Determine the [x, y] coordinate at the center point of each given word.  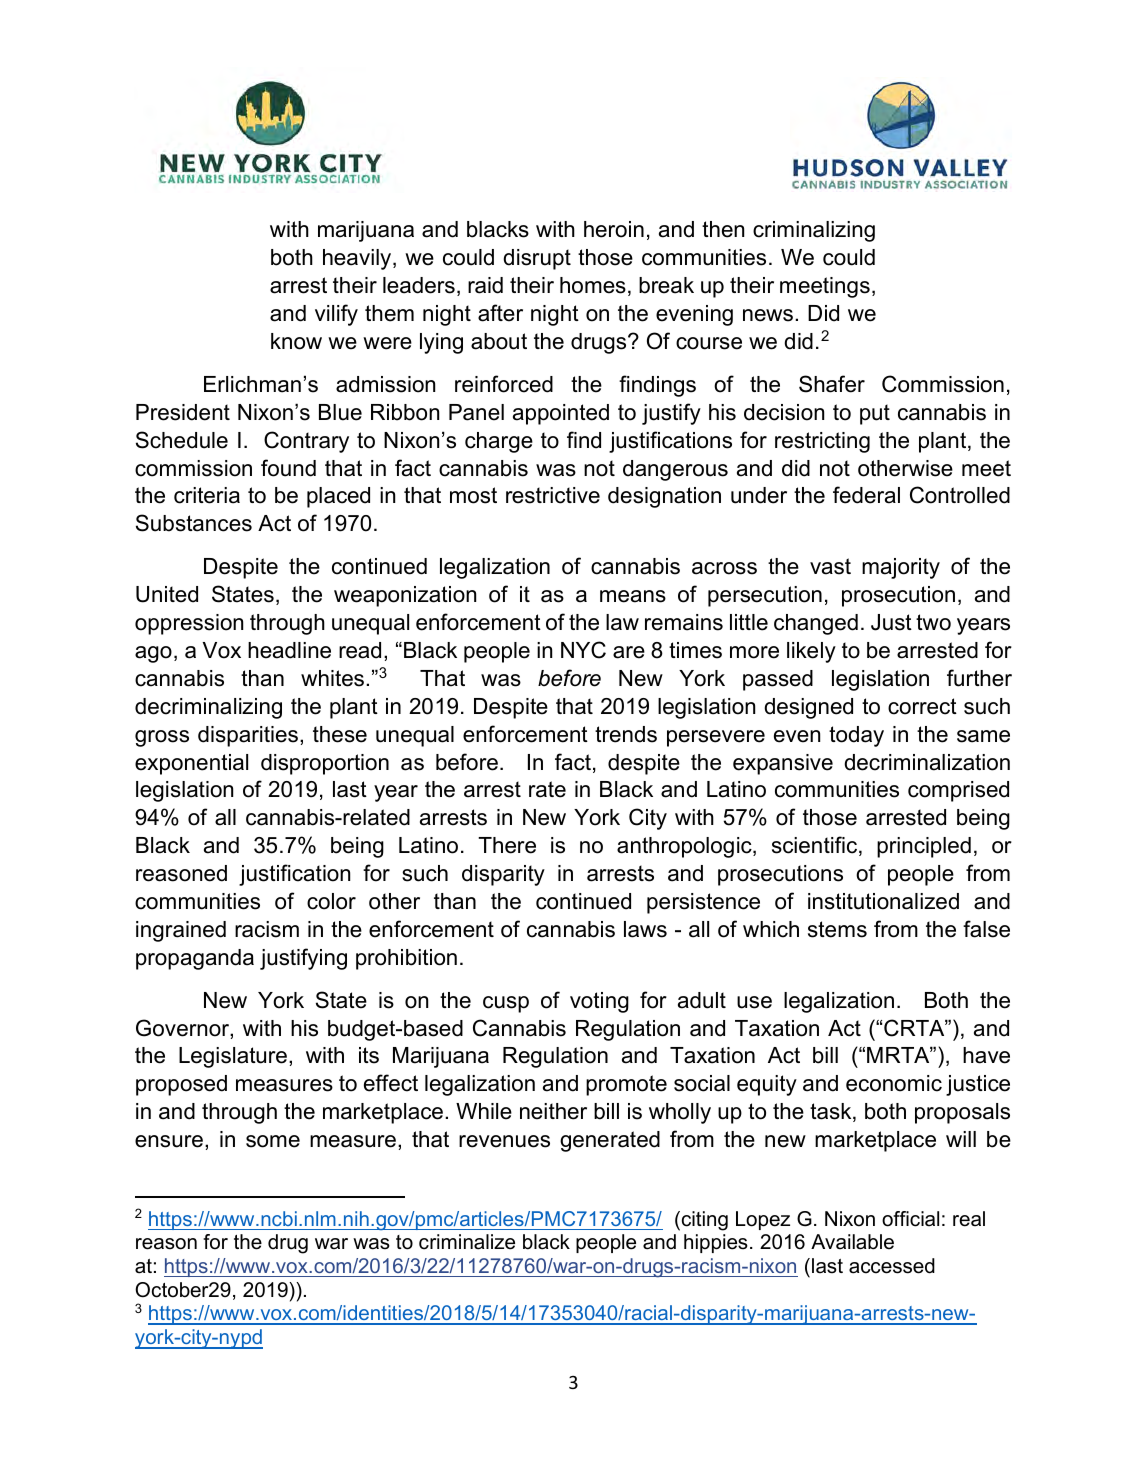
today [856, 736]
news [769, 315]
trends [626, 734]
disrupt [537, 259]
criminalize [467, 1242]
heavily [358, 259]
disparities [248, 736]
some [273, 1141]
